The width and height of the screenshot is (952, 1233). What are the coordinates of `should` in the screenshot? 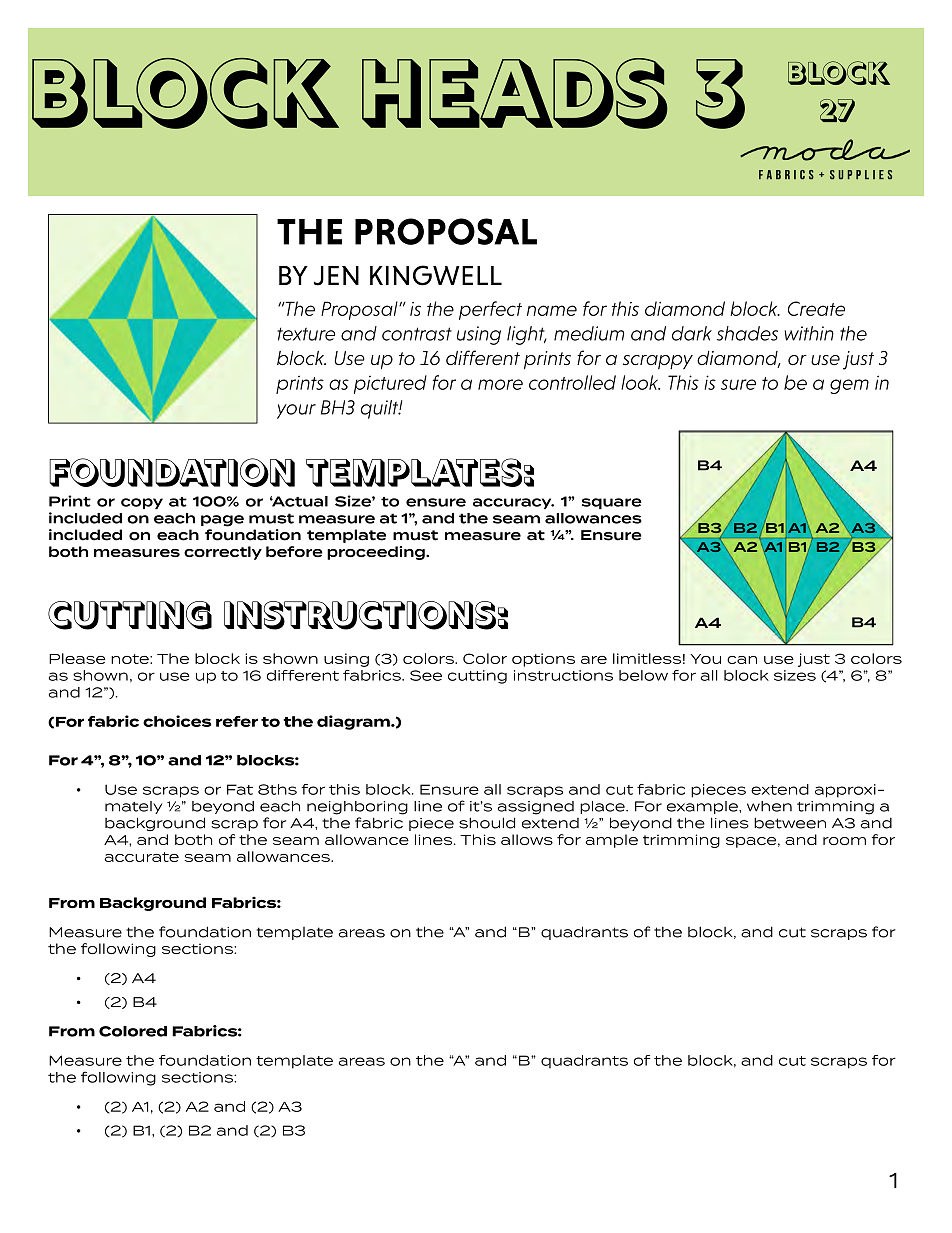 It's located at (487, 823).
